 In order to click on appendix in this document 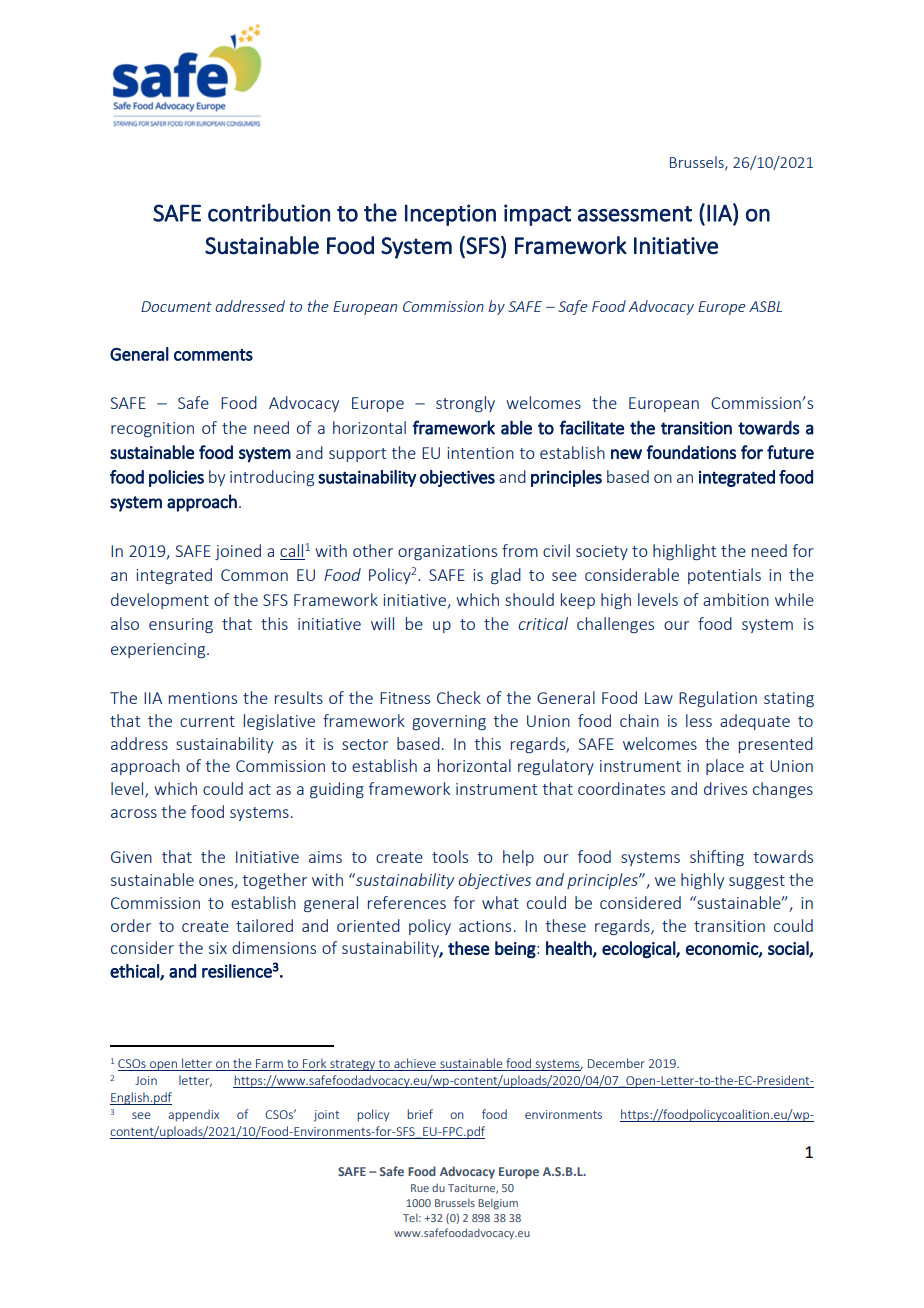, I will do `click(193, 1115)`.
